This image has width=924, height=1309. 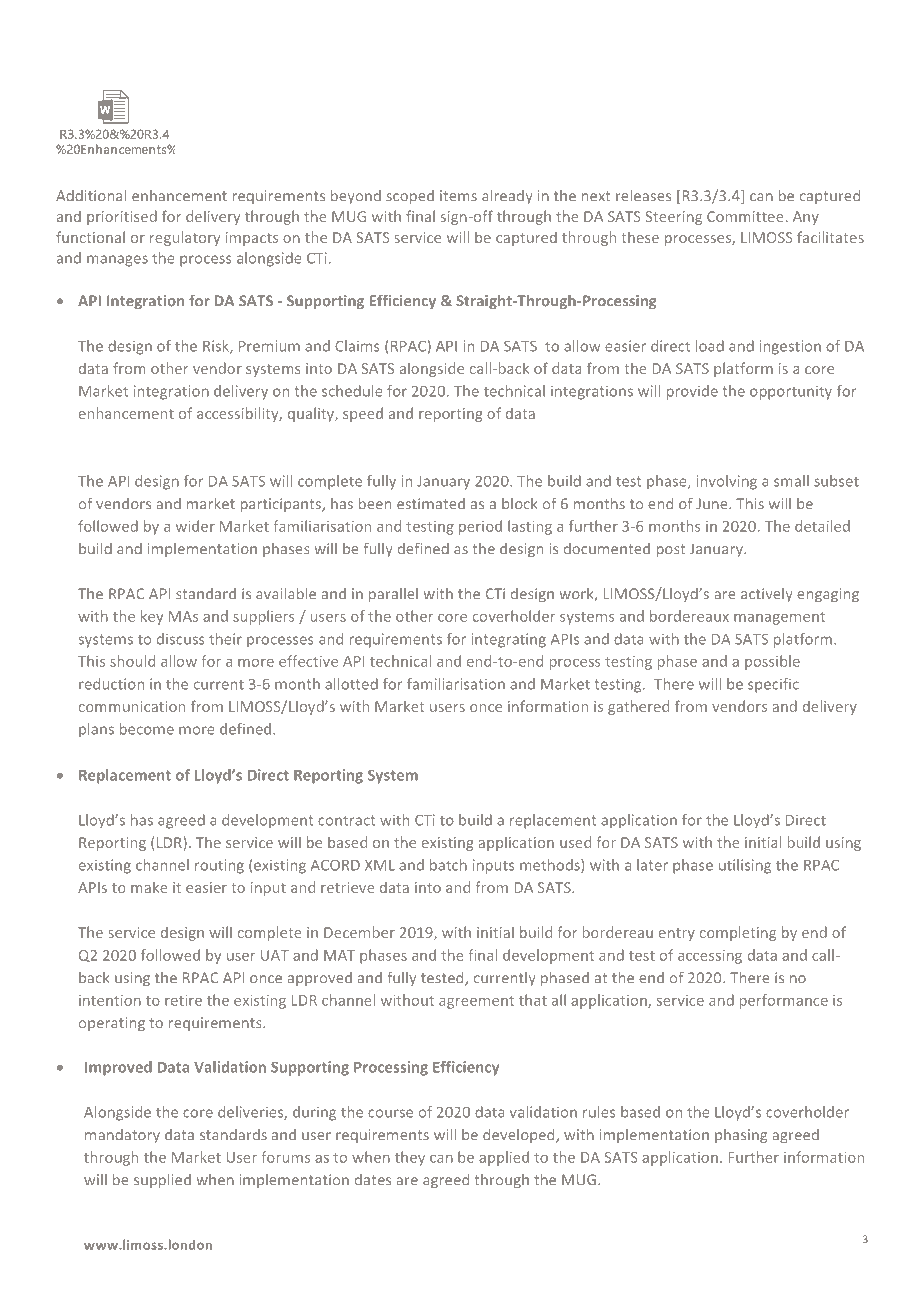 What do you see at coordinates (448, 865) in the image?
I see `batch` at bounding box center [448, 865].
